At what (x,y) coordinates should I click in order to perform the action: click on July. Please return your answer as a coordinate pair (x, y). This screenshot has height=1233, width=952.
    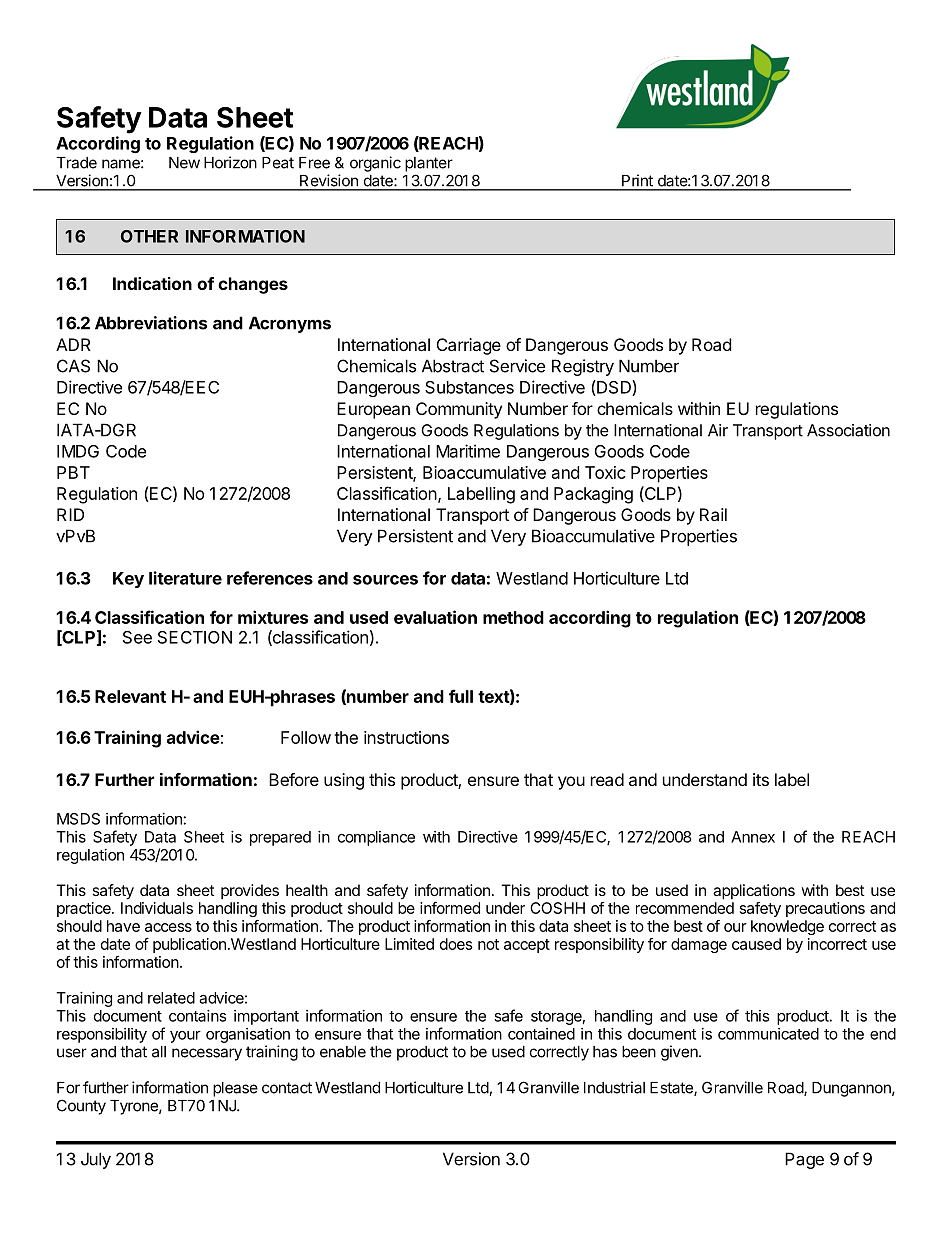
    Looking at the image, I should click on (96, 1160).
